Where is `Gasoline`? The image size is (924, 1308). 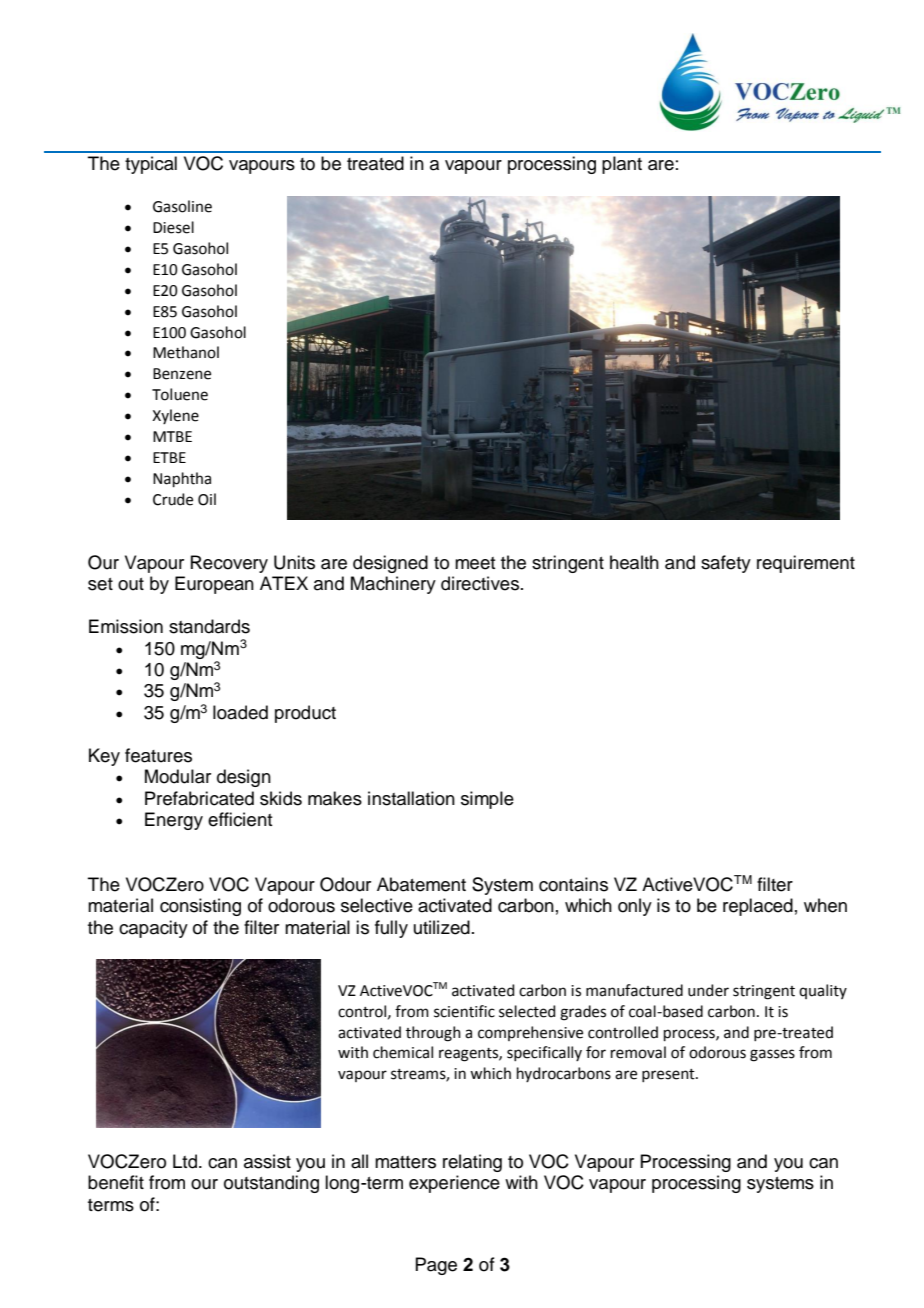
Gasoline is located at coordinates (182, 206).
